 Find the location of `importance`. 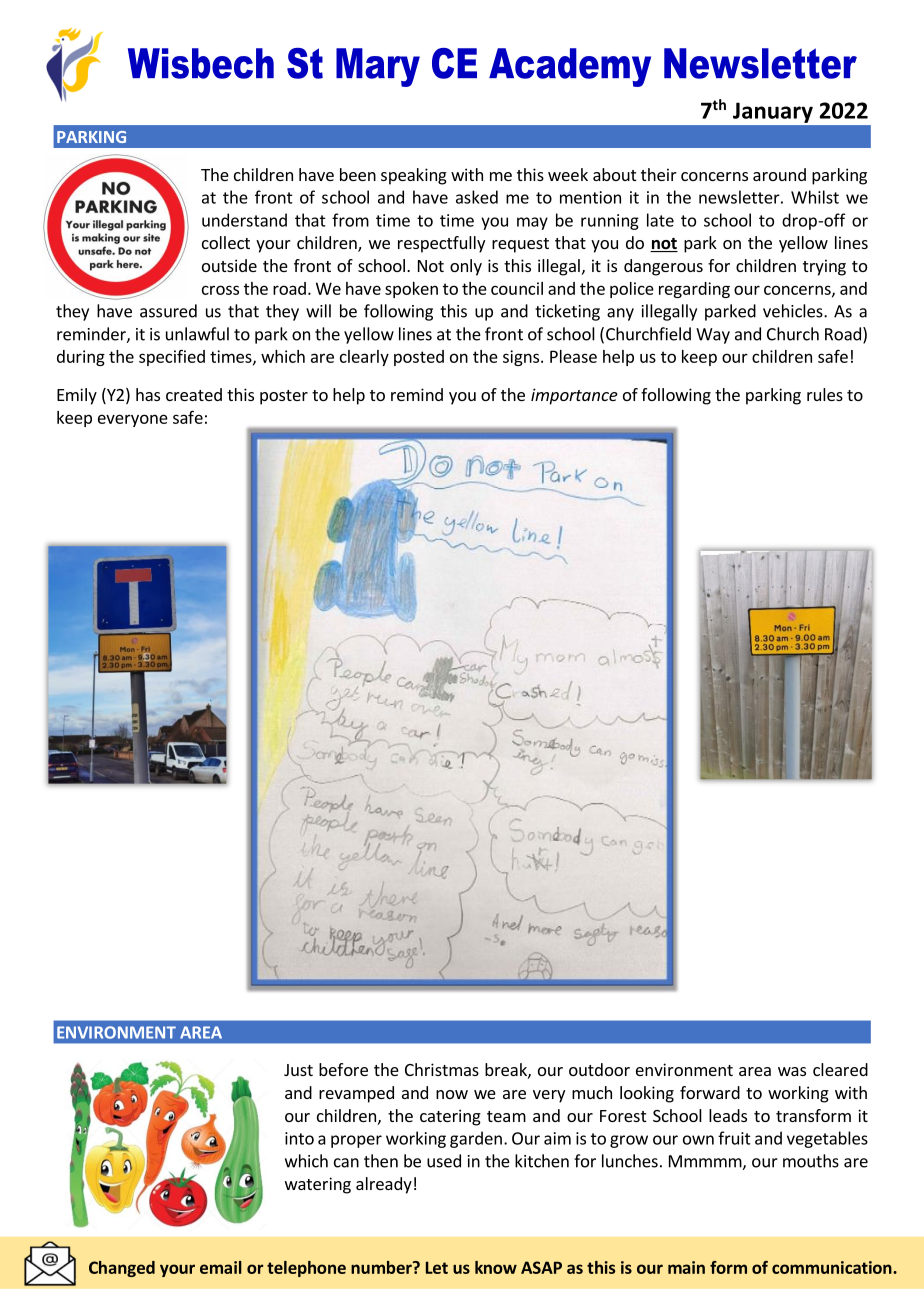

importance is located at coordinates (574, 396).
